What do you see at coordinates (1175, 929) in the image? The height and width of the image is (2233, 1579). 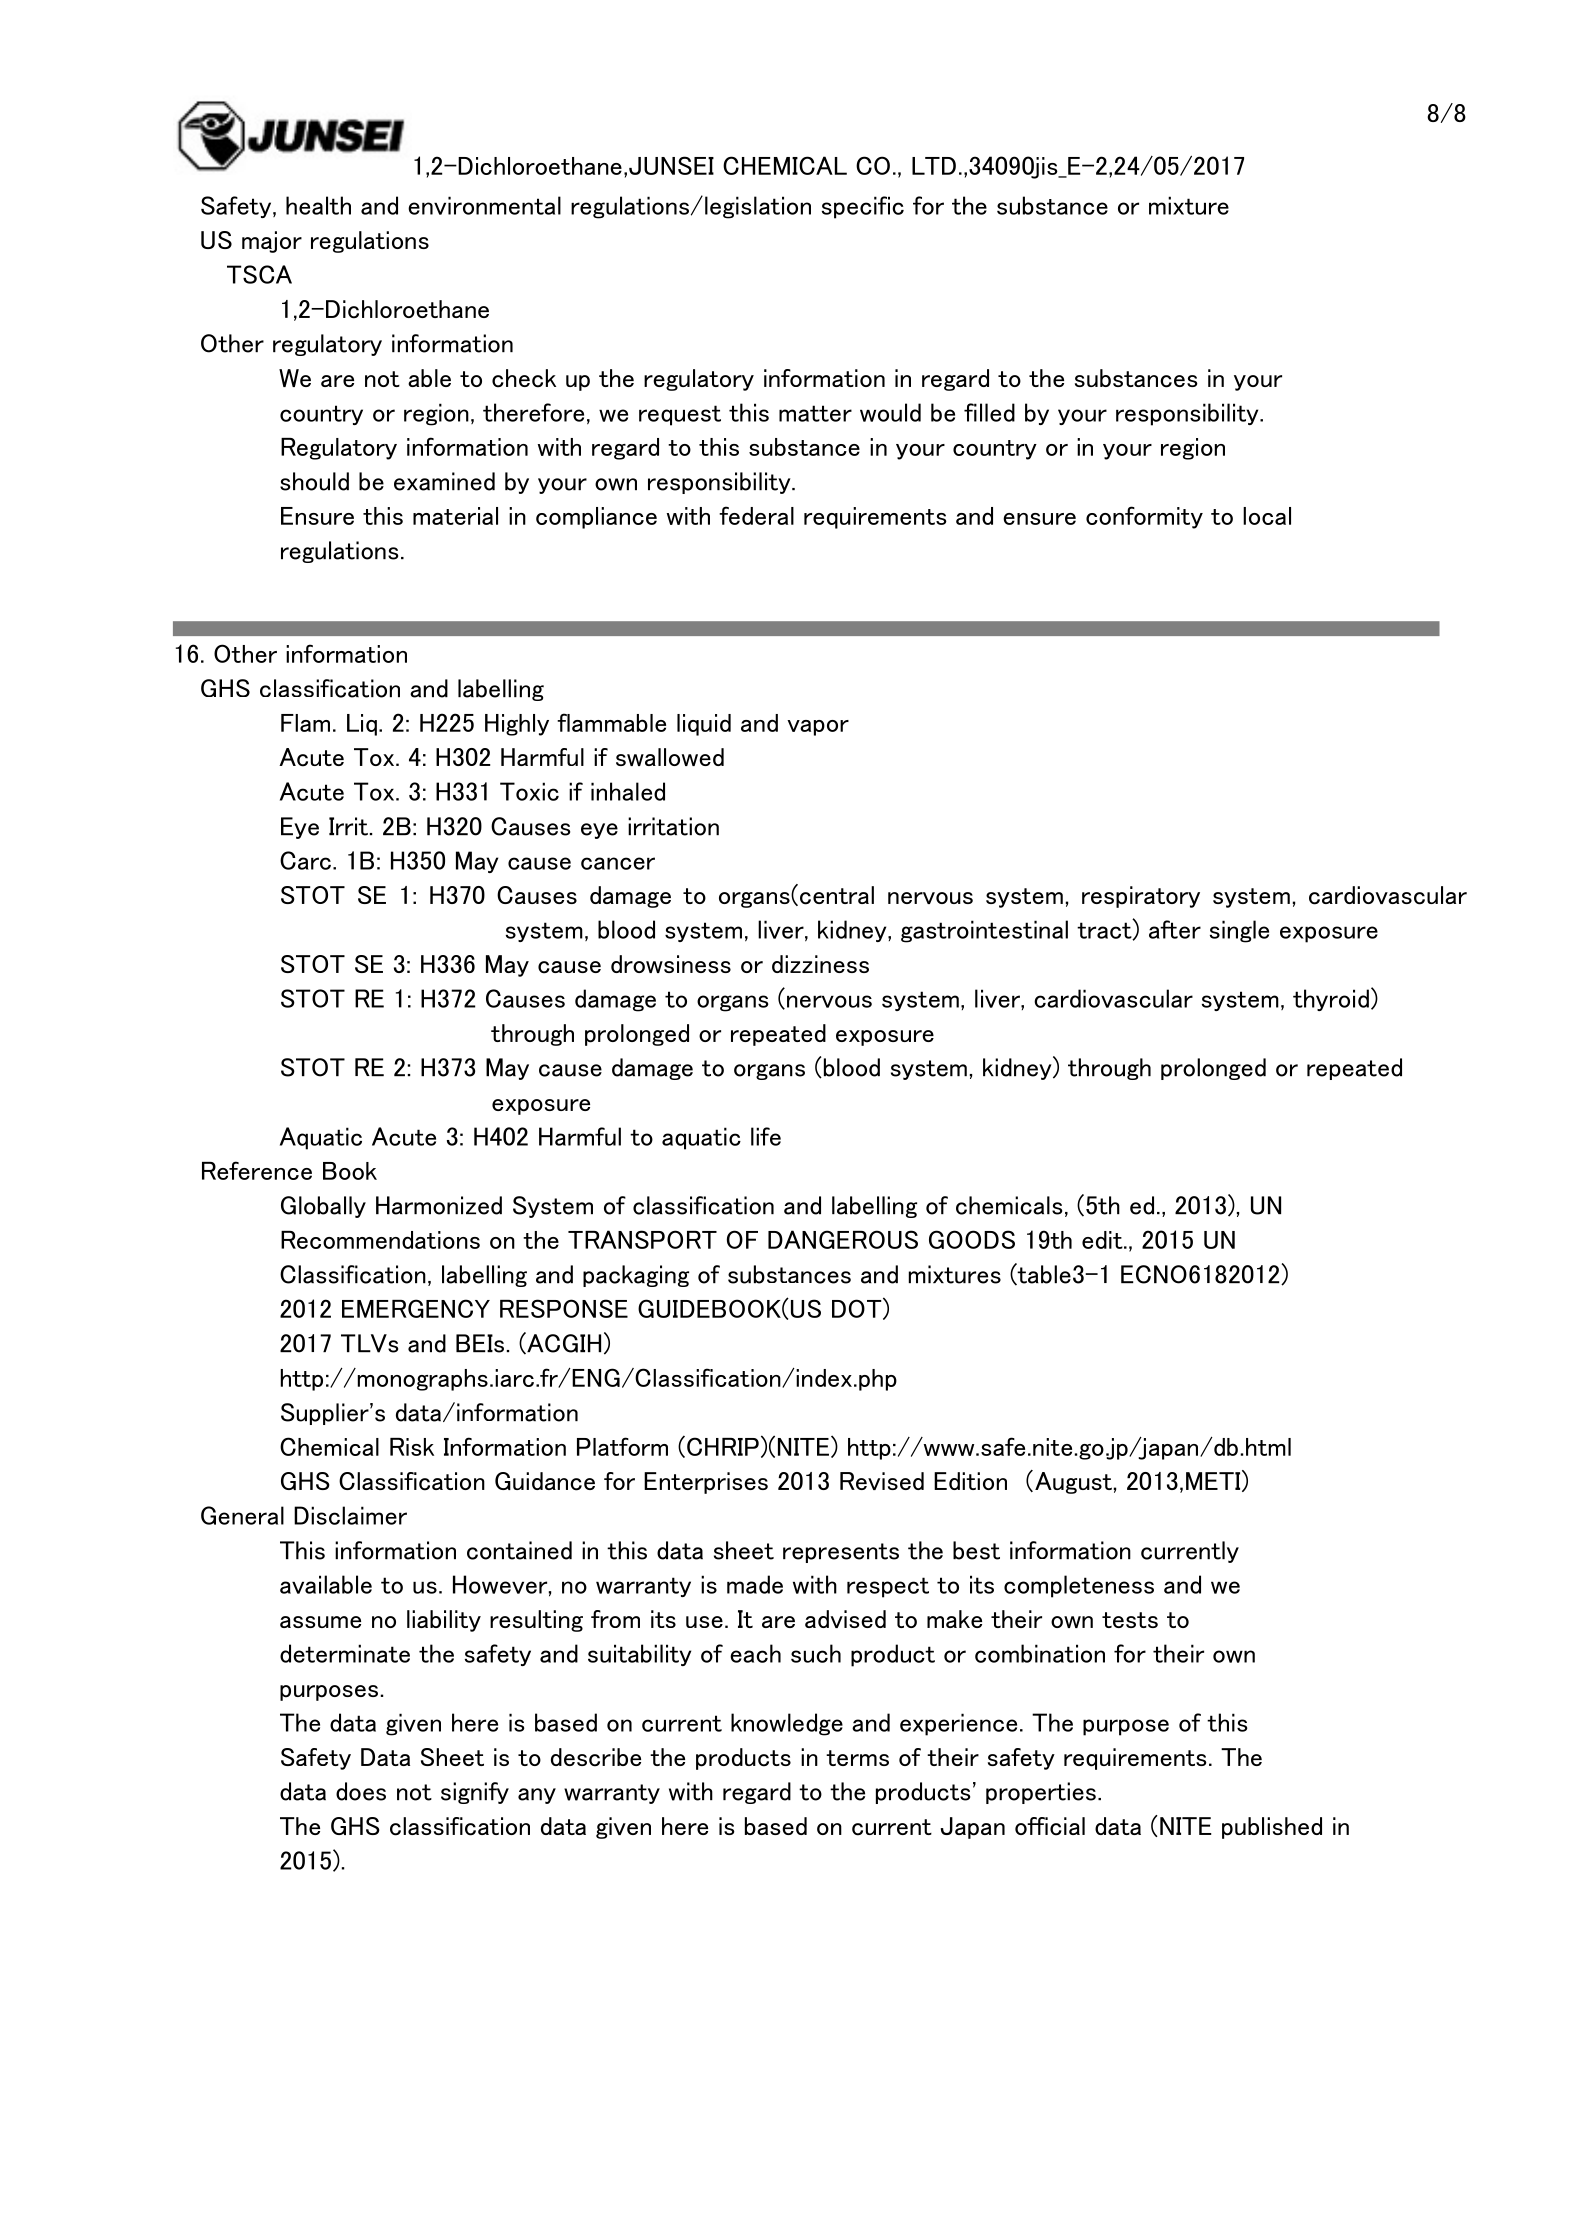 I see `after` at bounding box center [1175, 929].
